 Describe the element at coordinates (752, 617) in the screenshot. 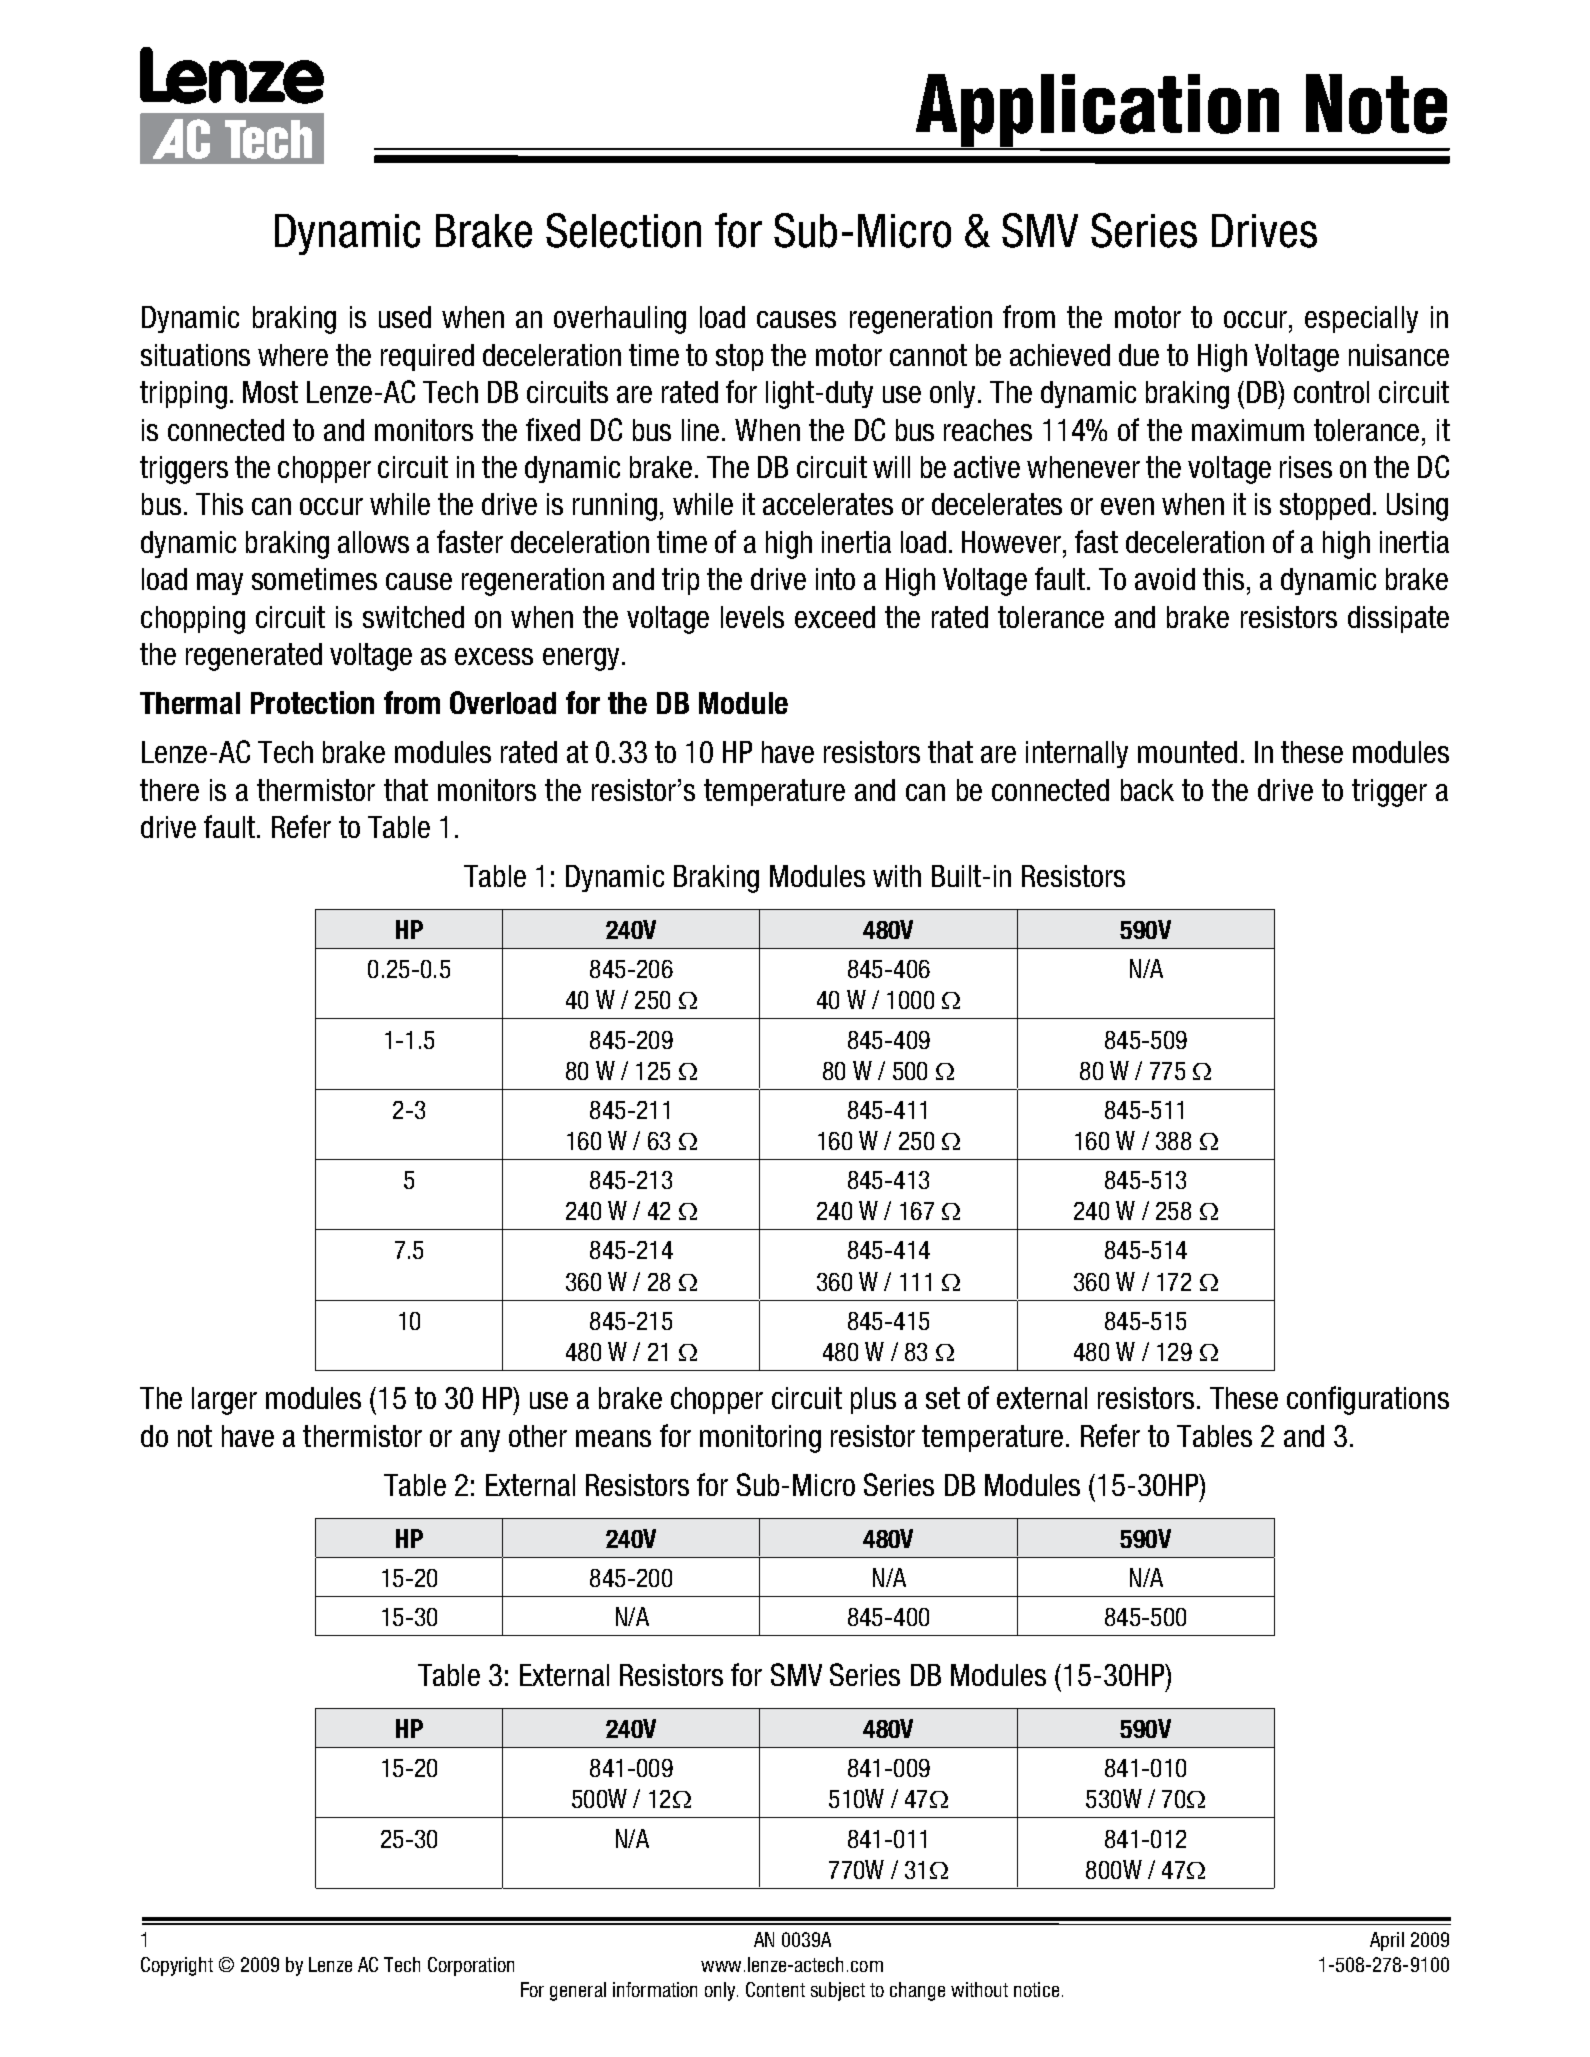

I see `levels` at that location.
